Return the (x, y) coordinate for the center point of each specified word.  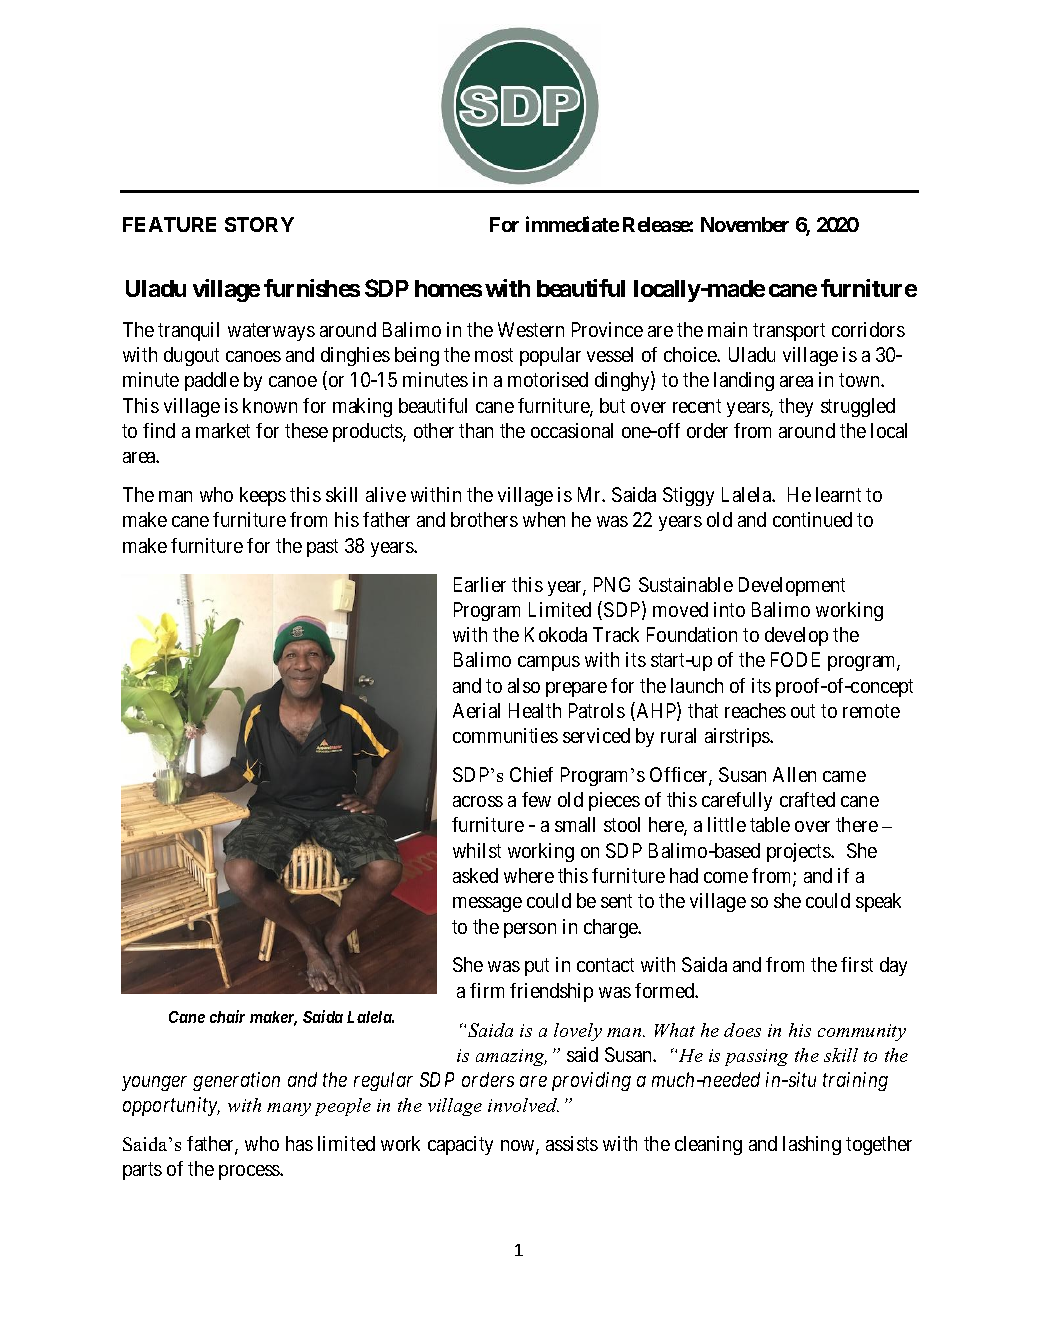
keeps (263, 496)
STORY (259, 224)
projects (799, 852)
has (299, 1143)
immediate (572, 224)
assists (572, 1143)
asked (475, 875)
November (745, 224)
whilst (477, 850)
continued (812, 519)
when (544, 519)
